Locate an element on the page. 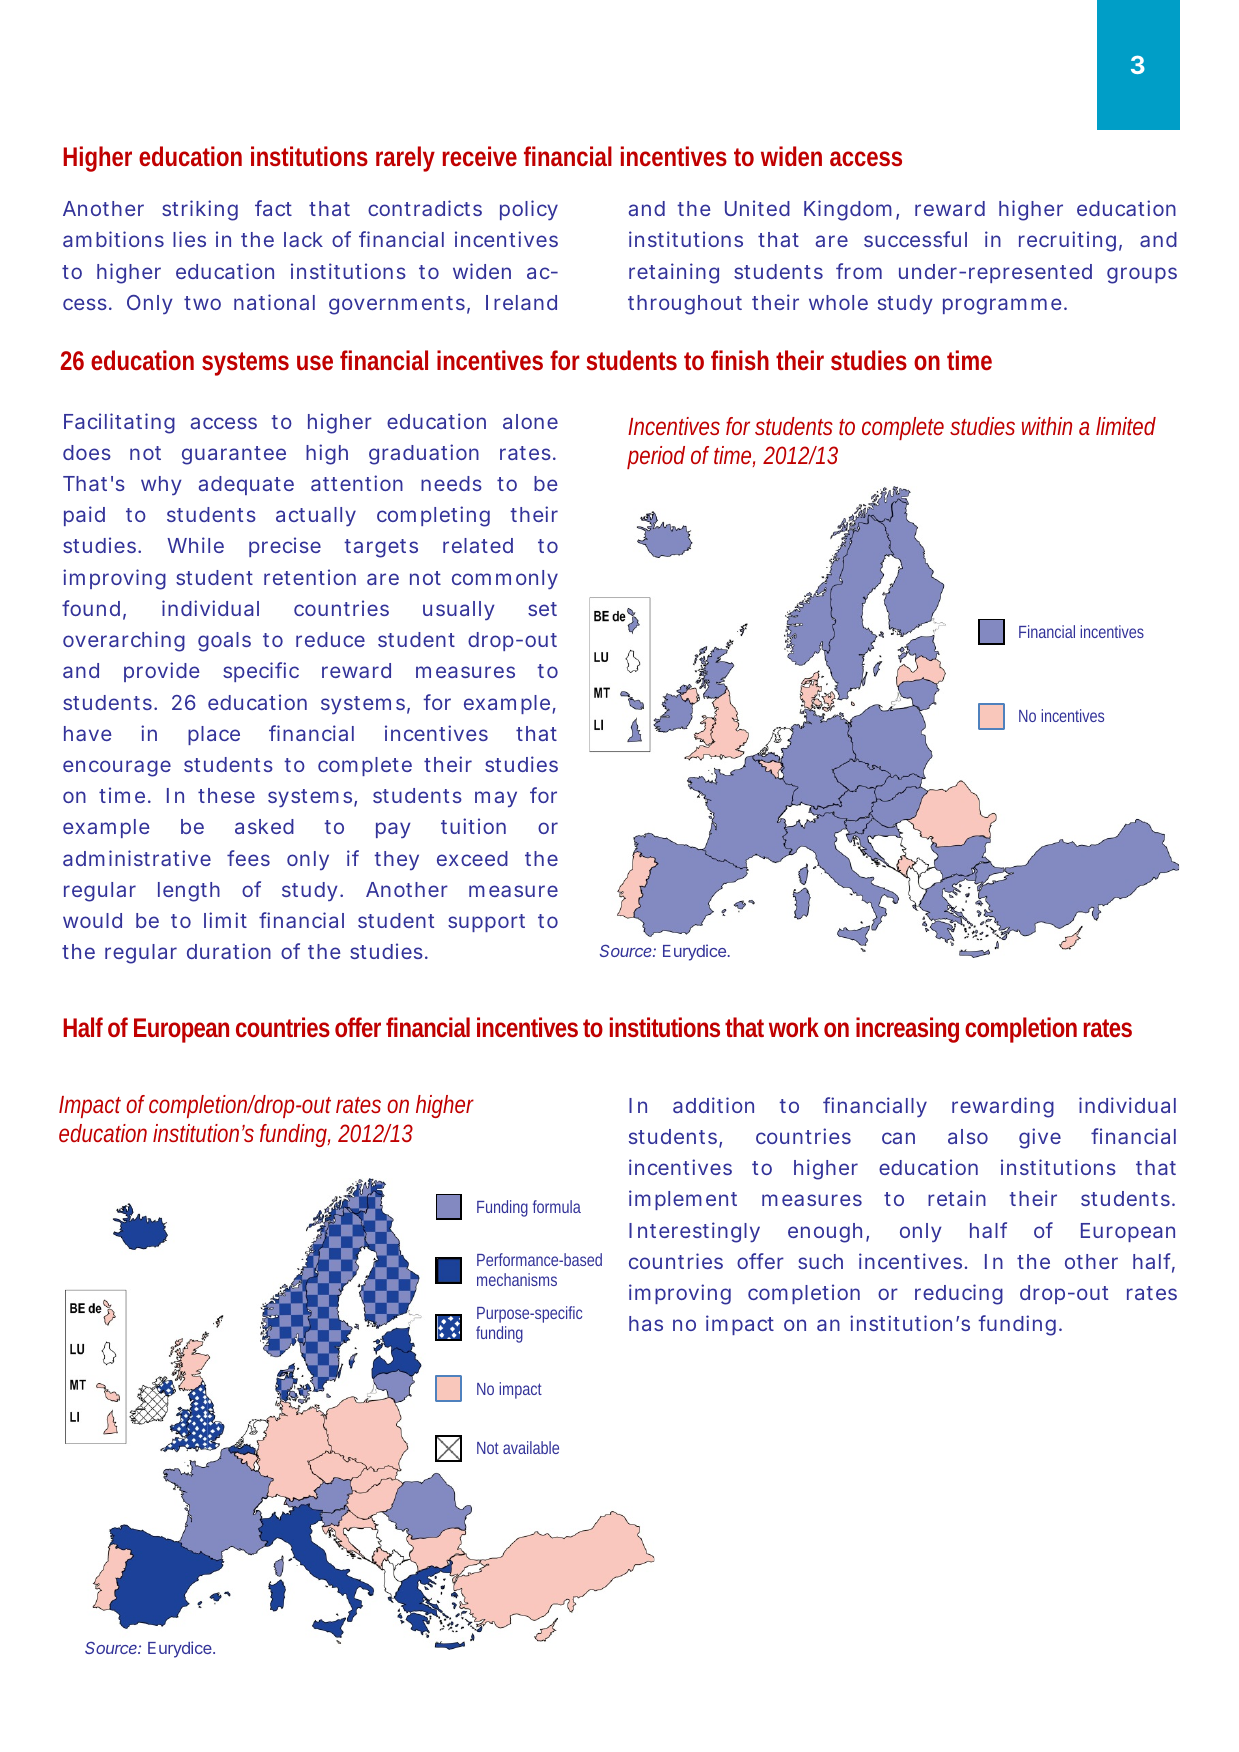  increasing is located at coordinates (907, 1030).
